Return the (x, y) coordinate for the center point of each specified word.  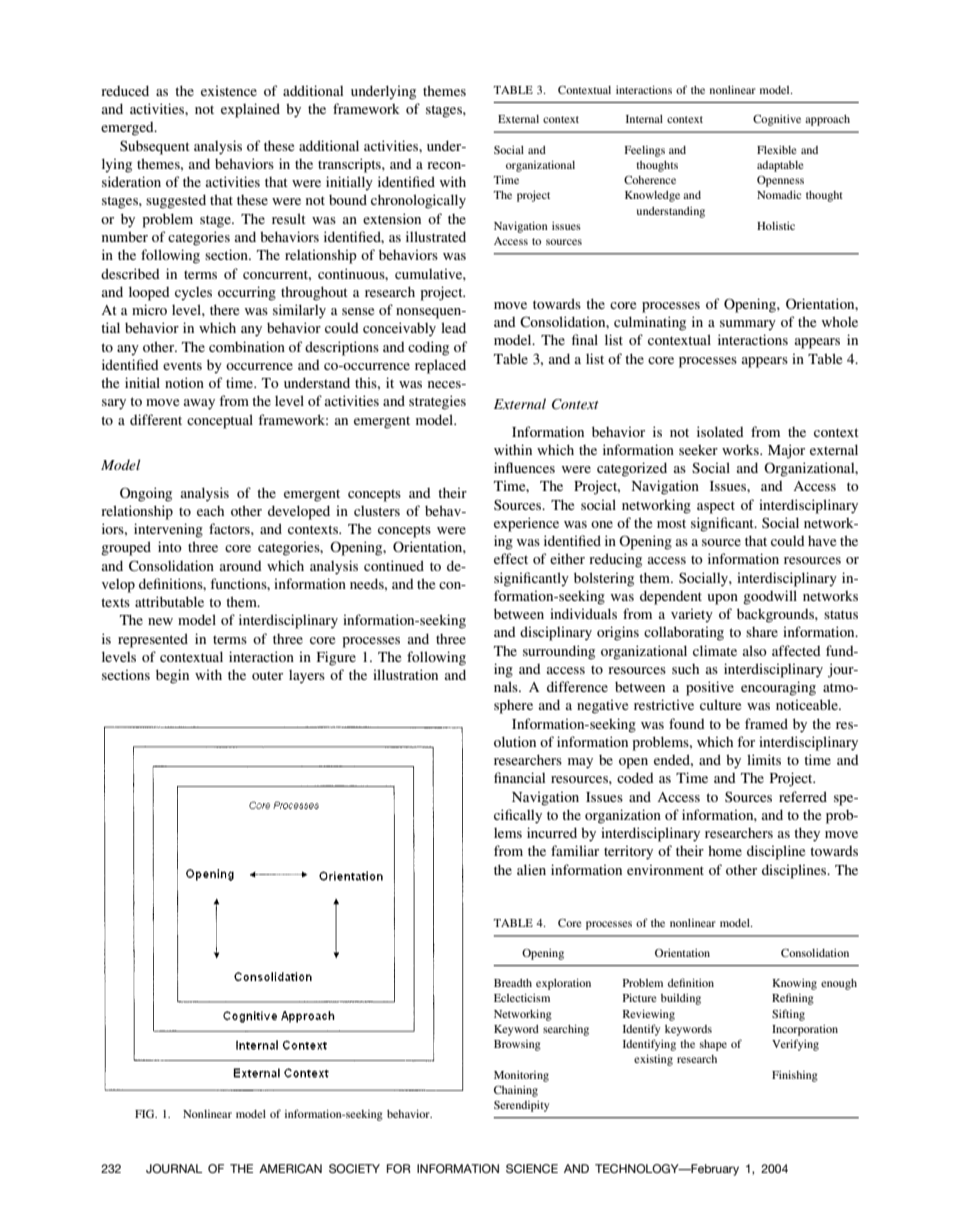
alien (531, 869)
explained (250, 110)
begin (172, 676)
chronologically (418, 201)
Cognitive (777, 120)
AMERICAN (290, 1168)
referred (803, 796)
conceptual (220, 421)
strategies (437, 402)
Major (786, 451)
